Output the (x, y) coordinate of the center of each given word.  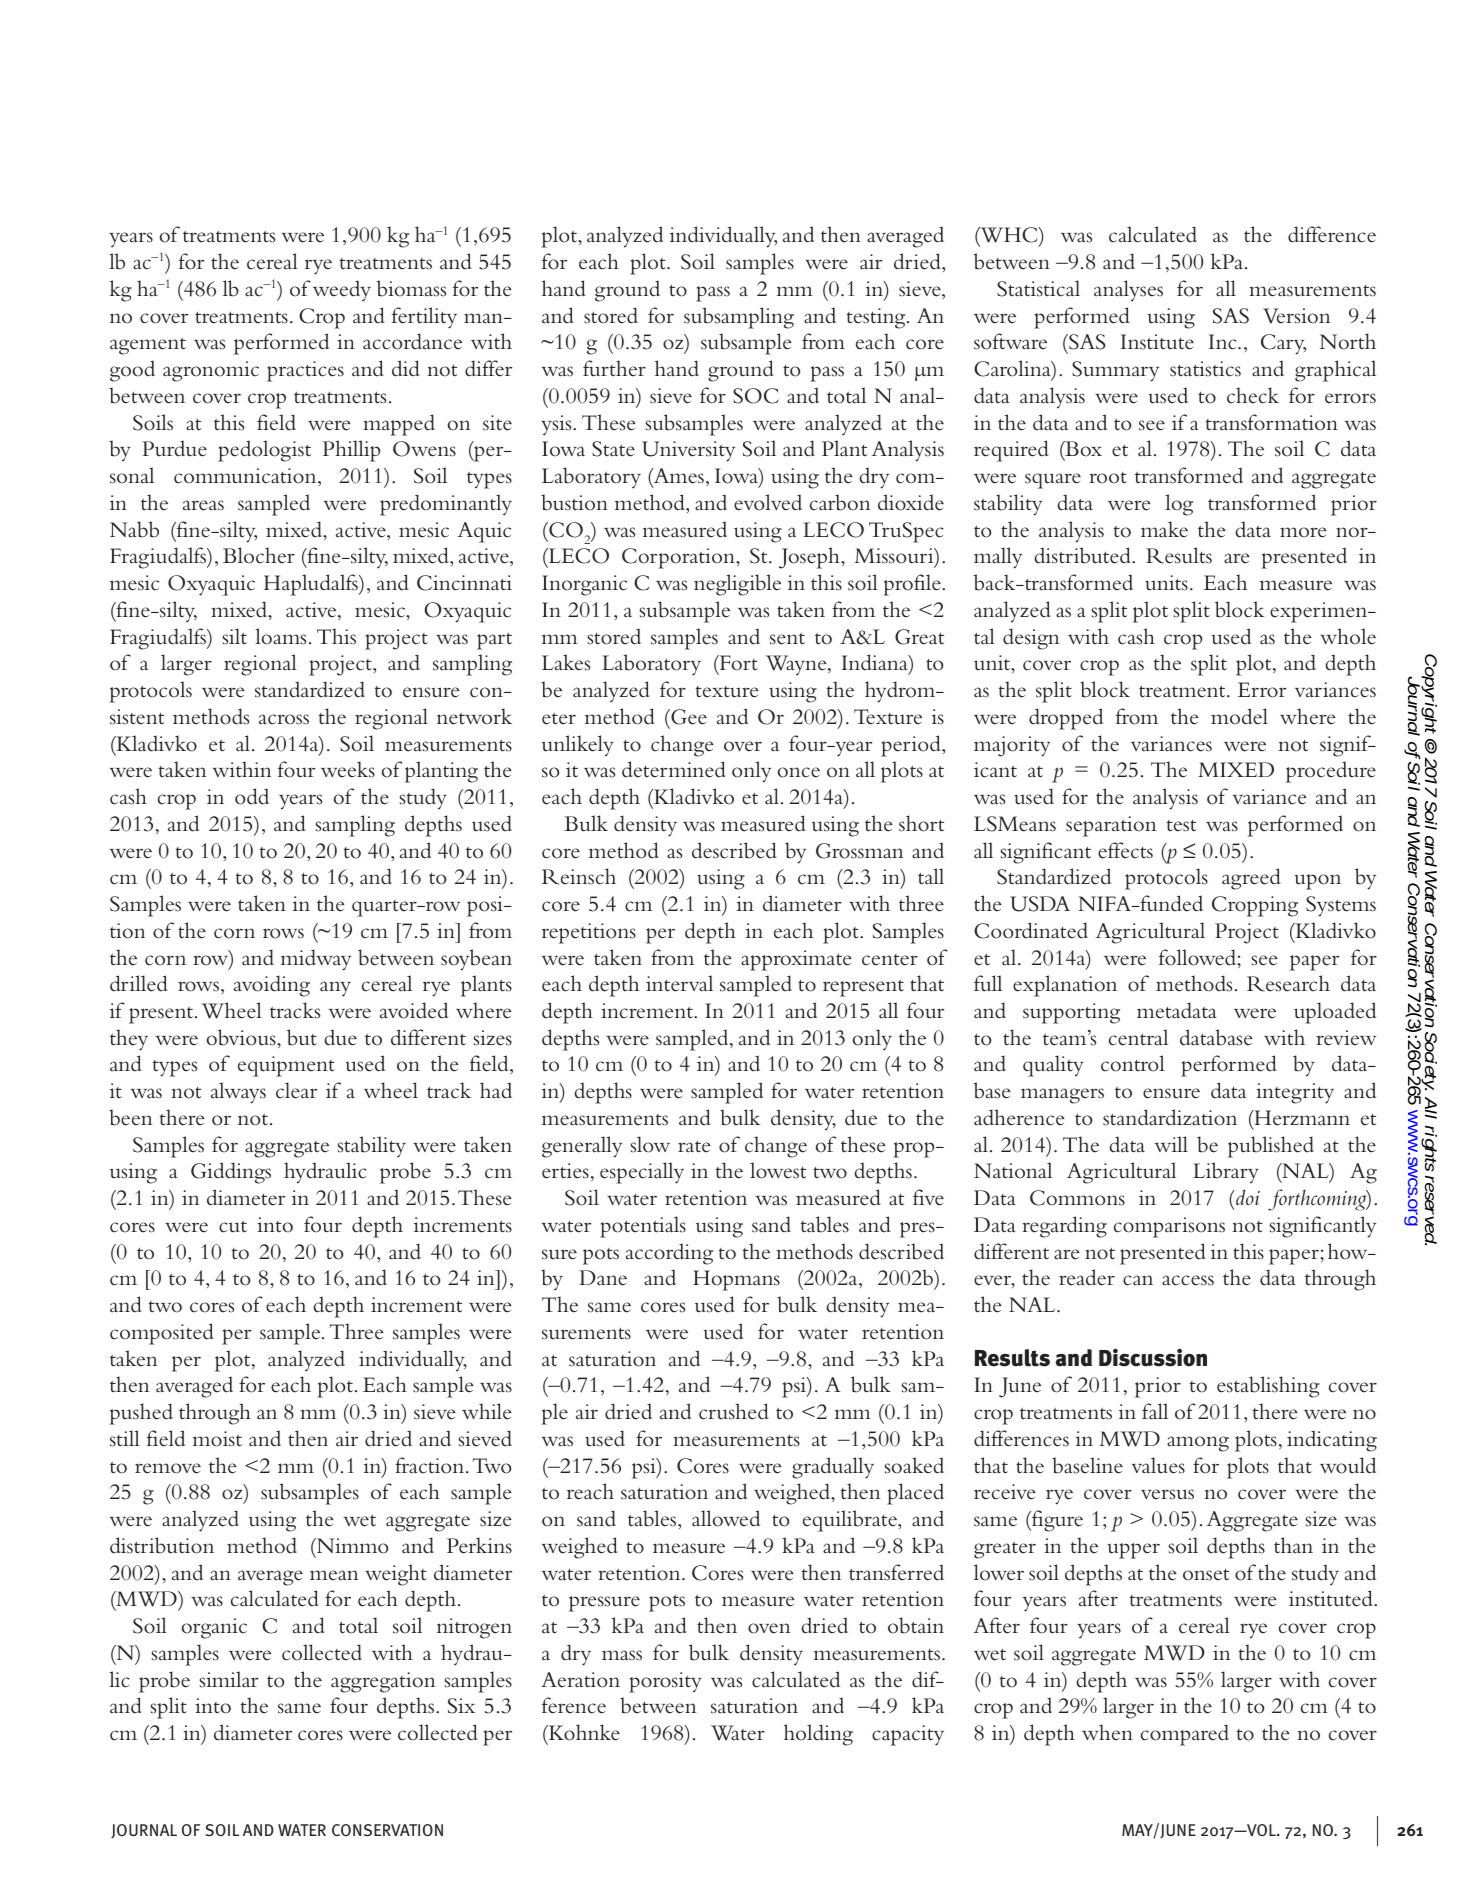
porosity (665, 1682)
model (1239, 716)
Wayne (797, 665)
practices (305, 371)
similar (229, 1679)
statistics (1205, 369)
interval (679, 983)
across (284, 719)
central (1138, 1037)
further (614, 368)
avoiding (272, 986)
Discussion (1153, 1357)
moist (217, 1439)
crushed (733, 1411)
